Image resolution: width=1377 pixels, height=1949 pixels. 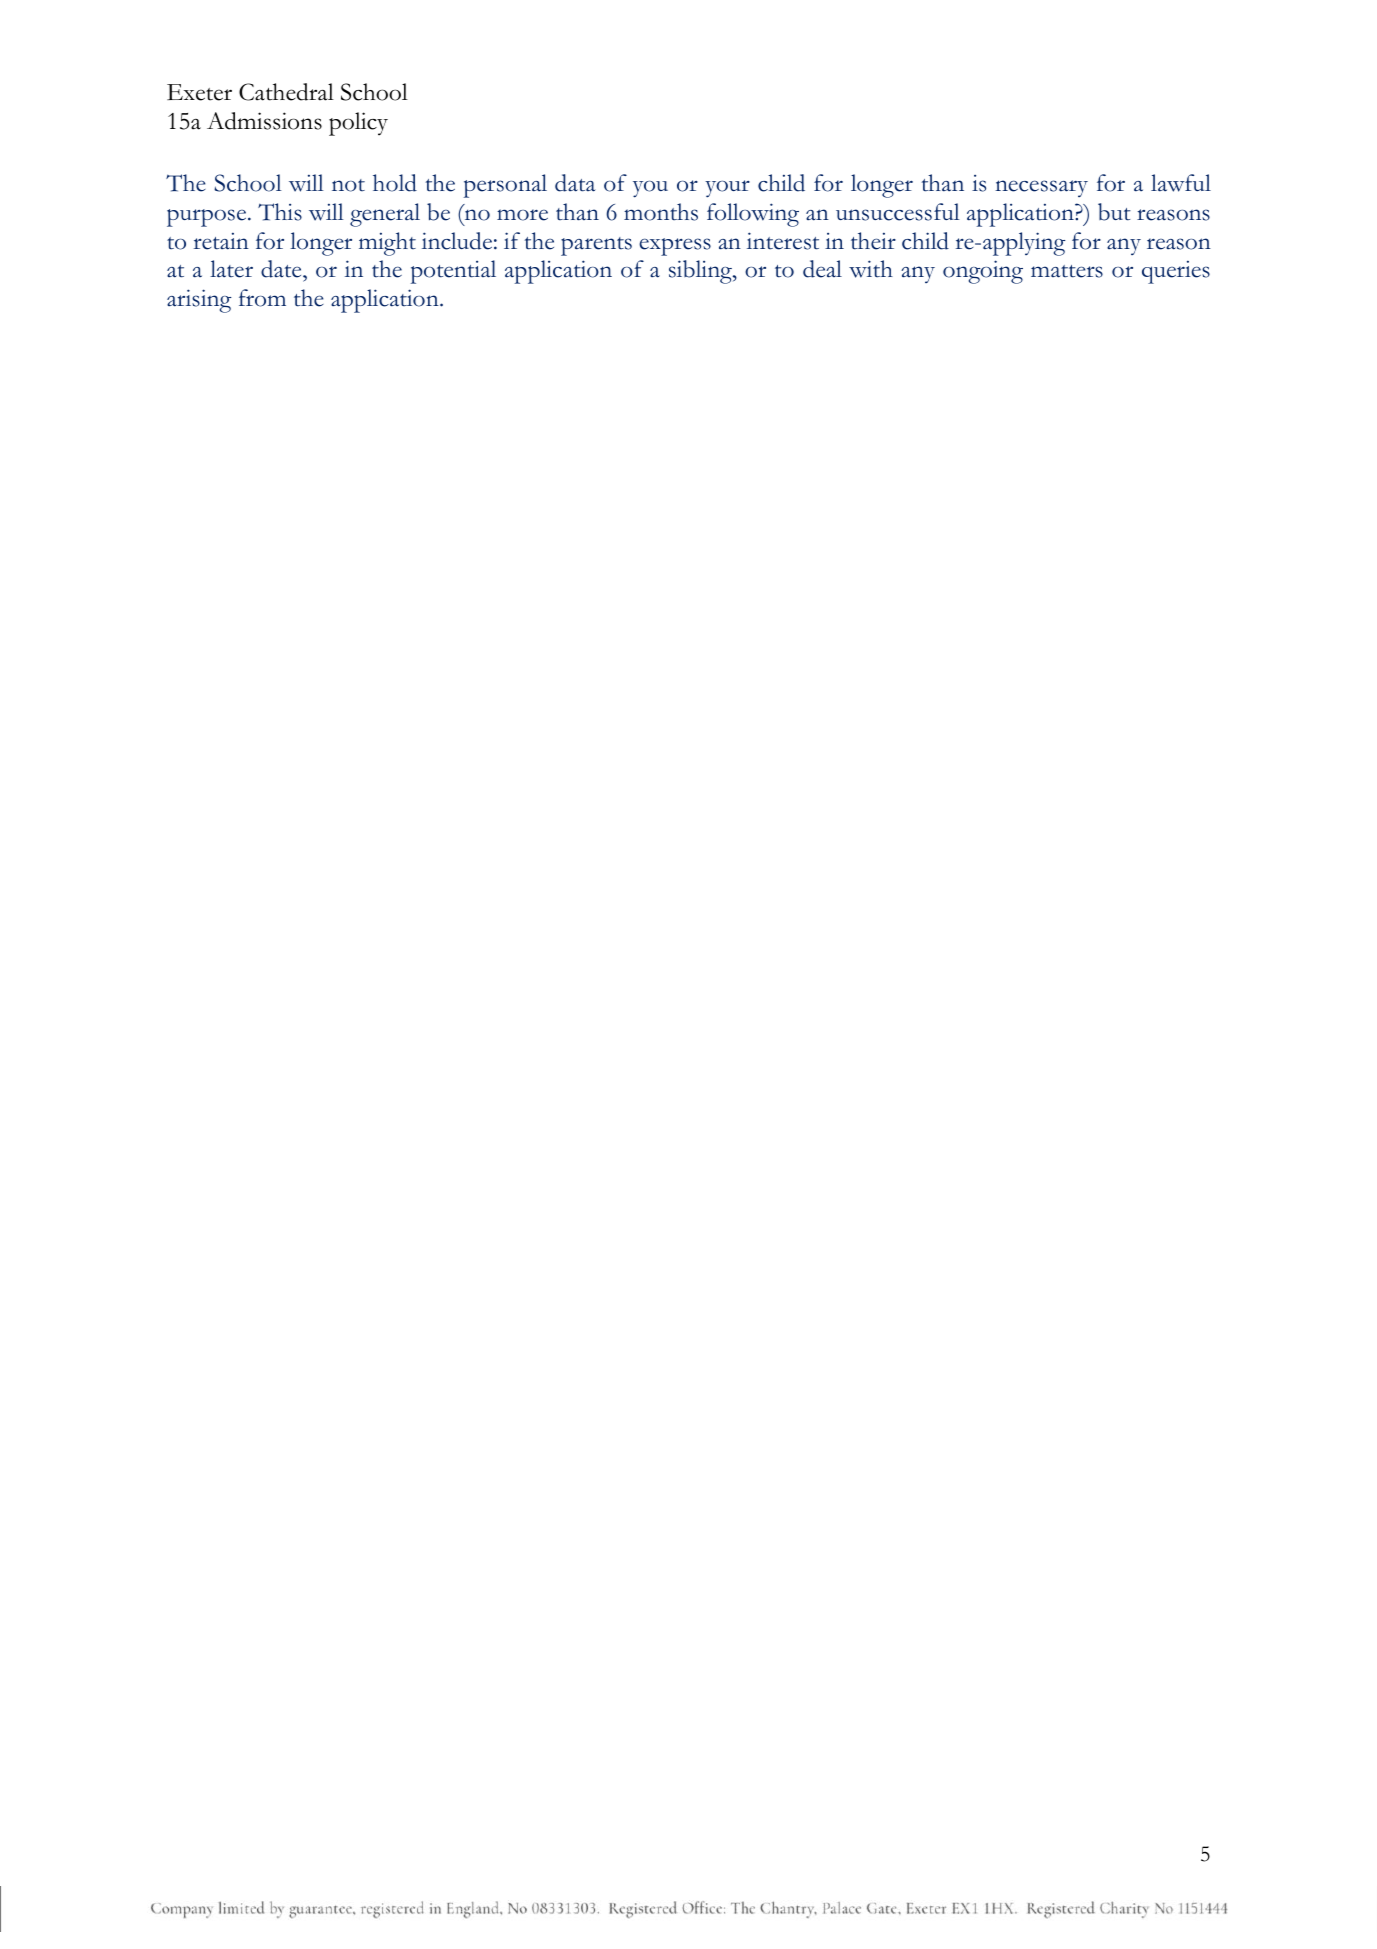 What do you see at coordinates (358, 124) in the page?
I see `policy` at bounding box center [358, 124].
